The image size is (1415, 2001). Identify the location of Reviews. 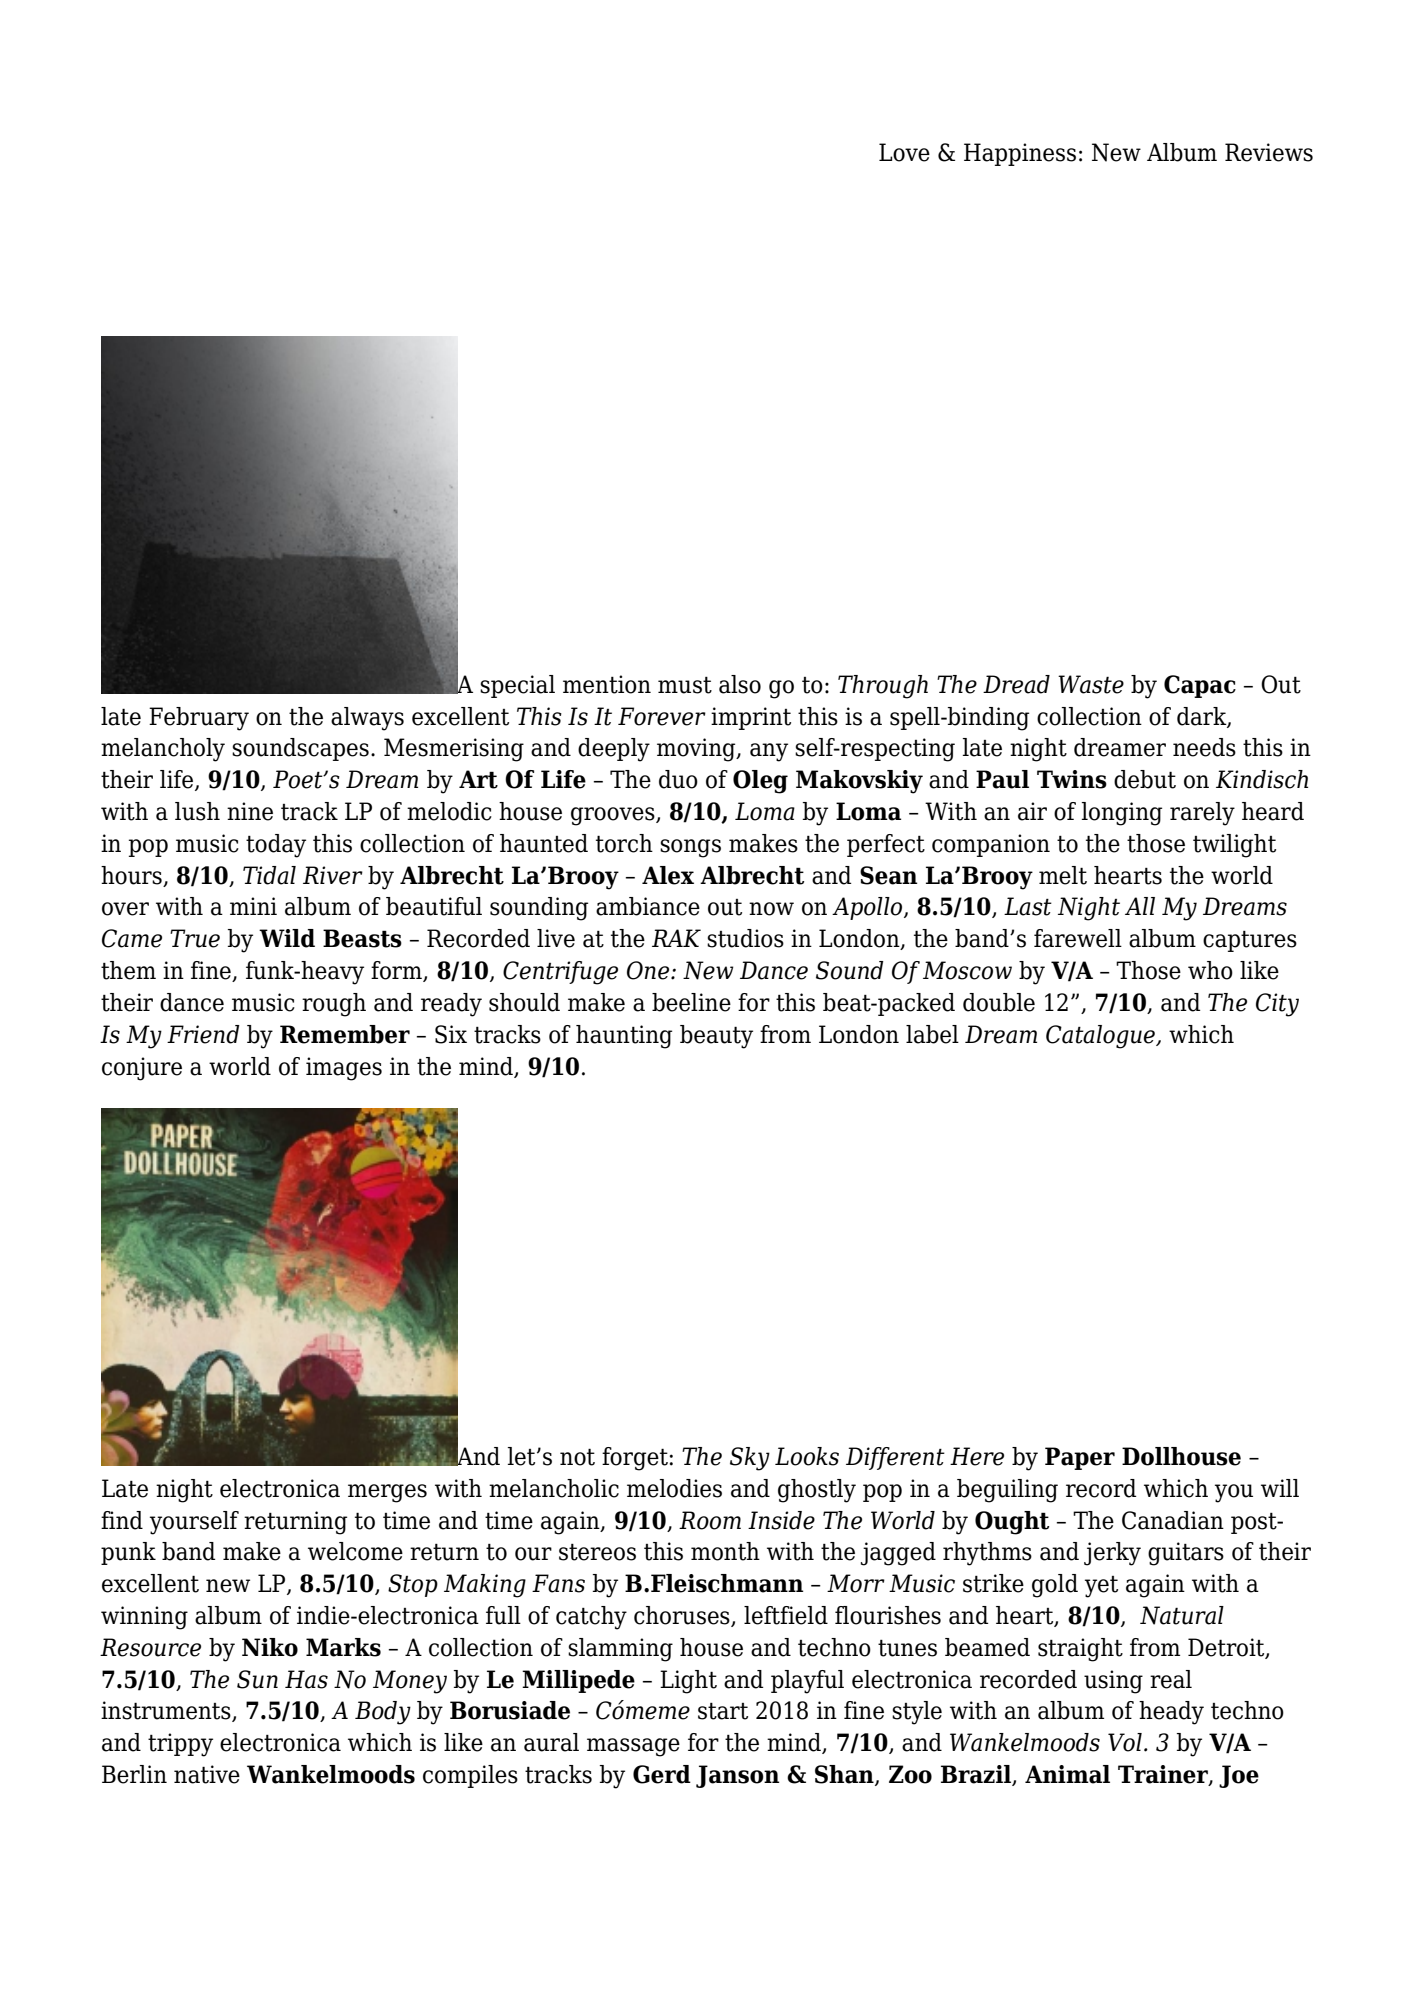
(1269, 152).
